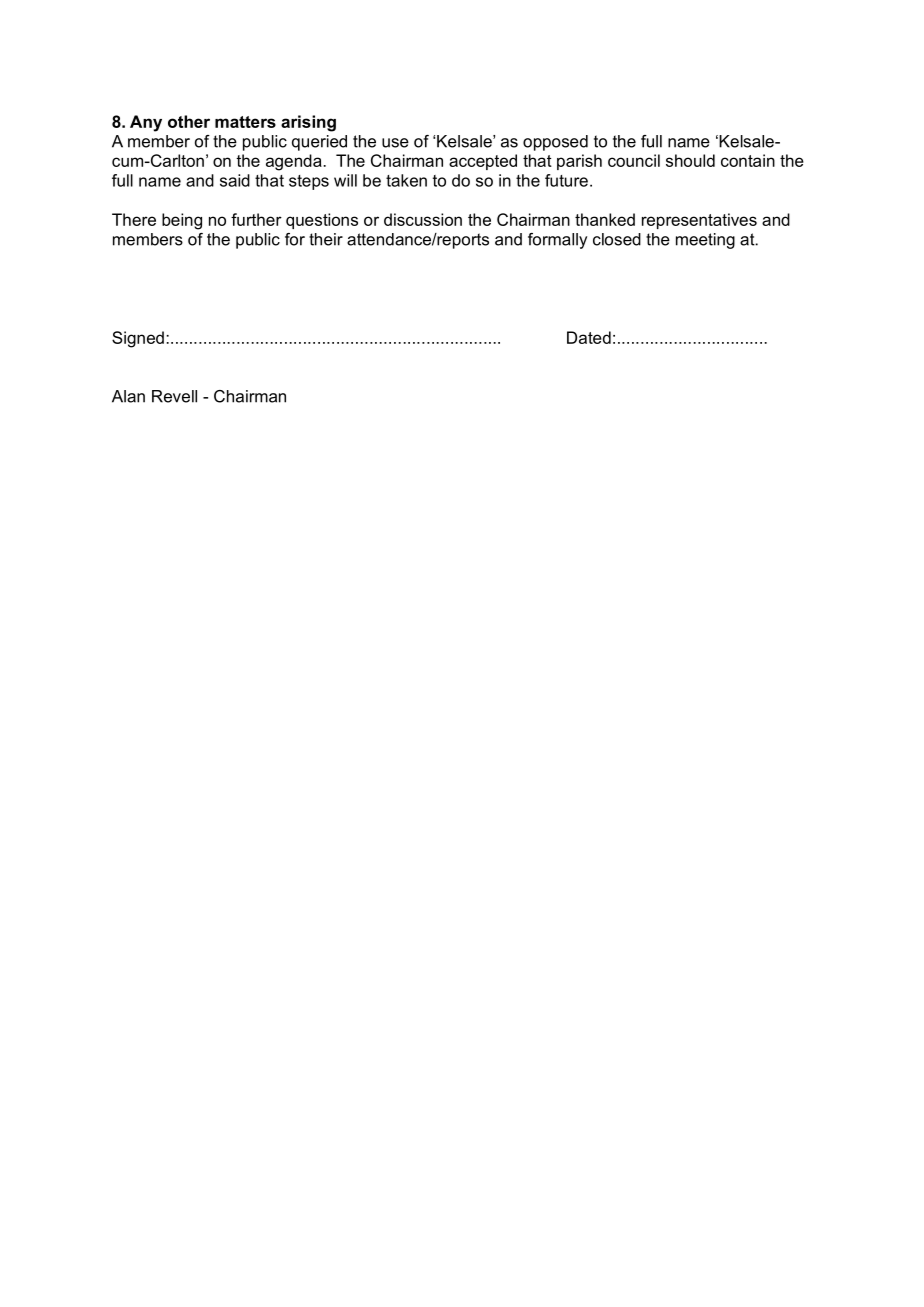 The width and height of the image is (924, 1307). I want to click on other, so click(189, 121).
